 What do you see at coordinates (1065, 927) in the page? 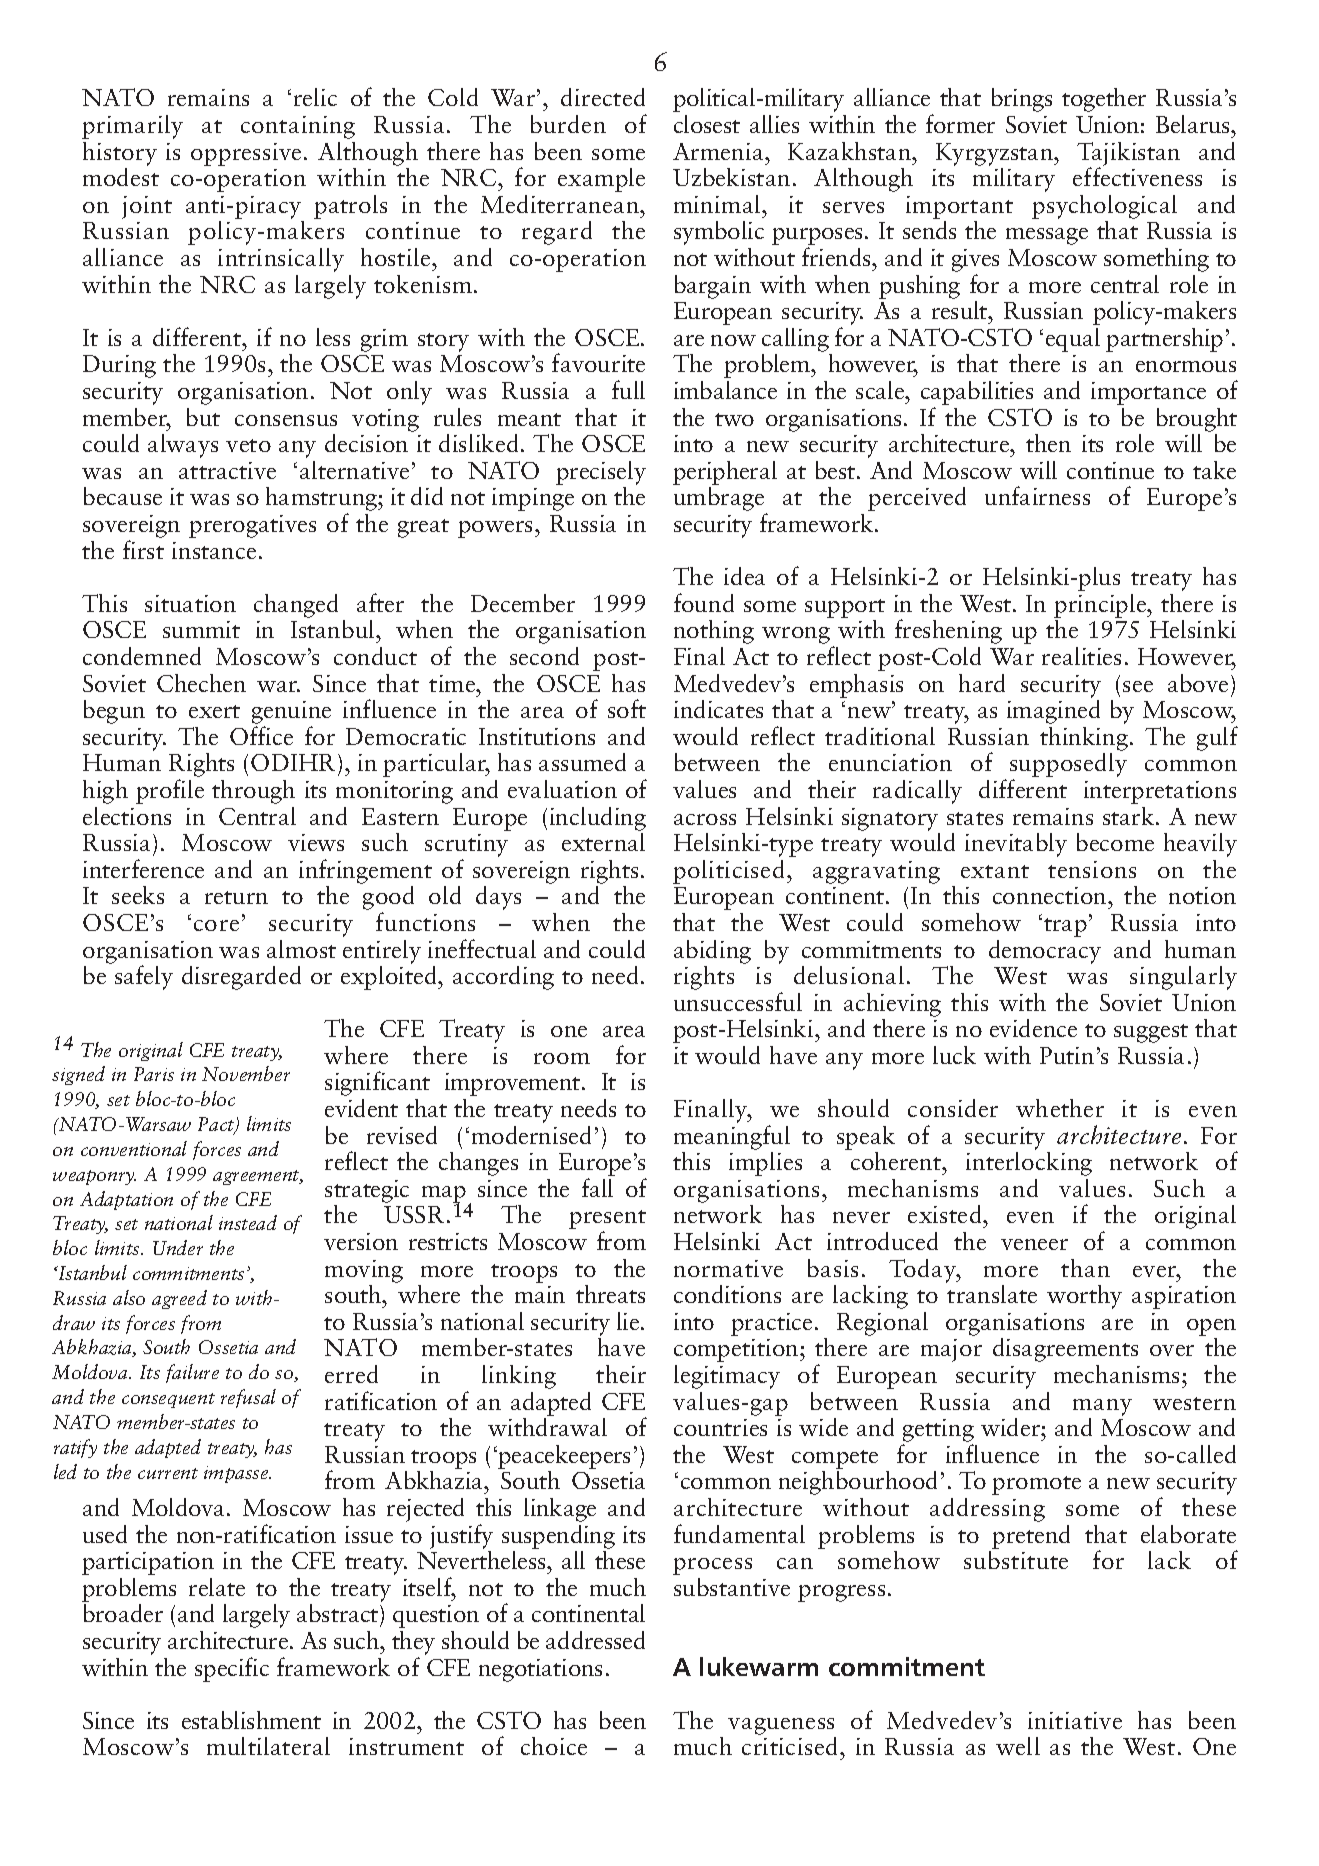
I see `trap` at bounding box center [1065, 927].
